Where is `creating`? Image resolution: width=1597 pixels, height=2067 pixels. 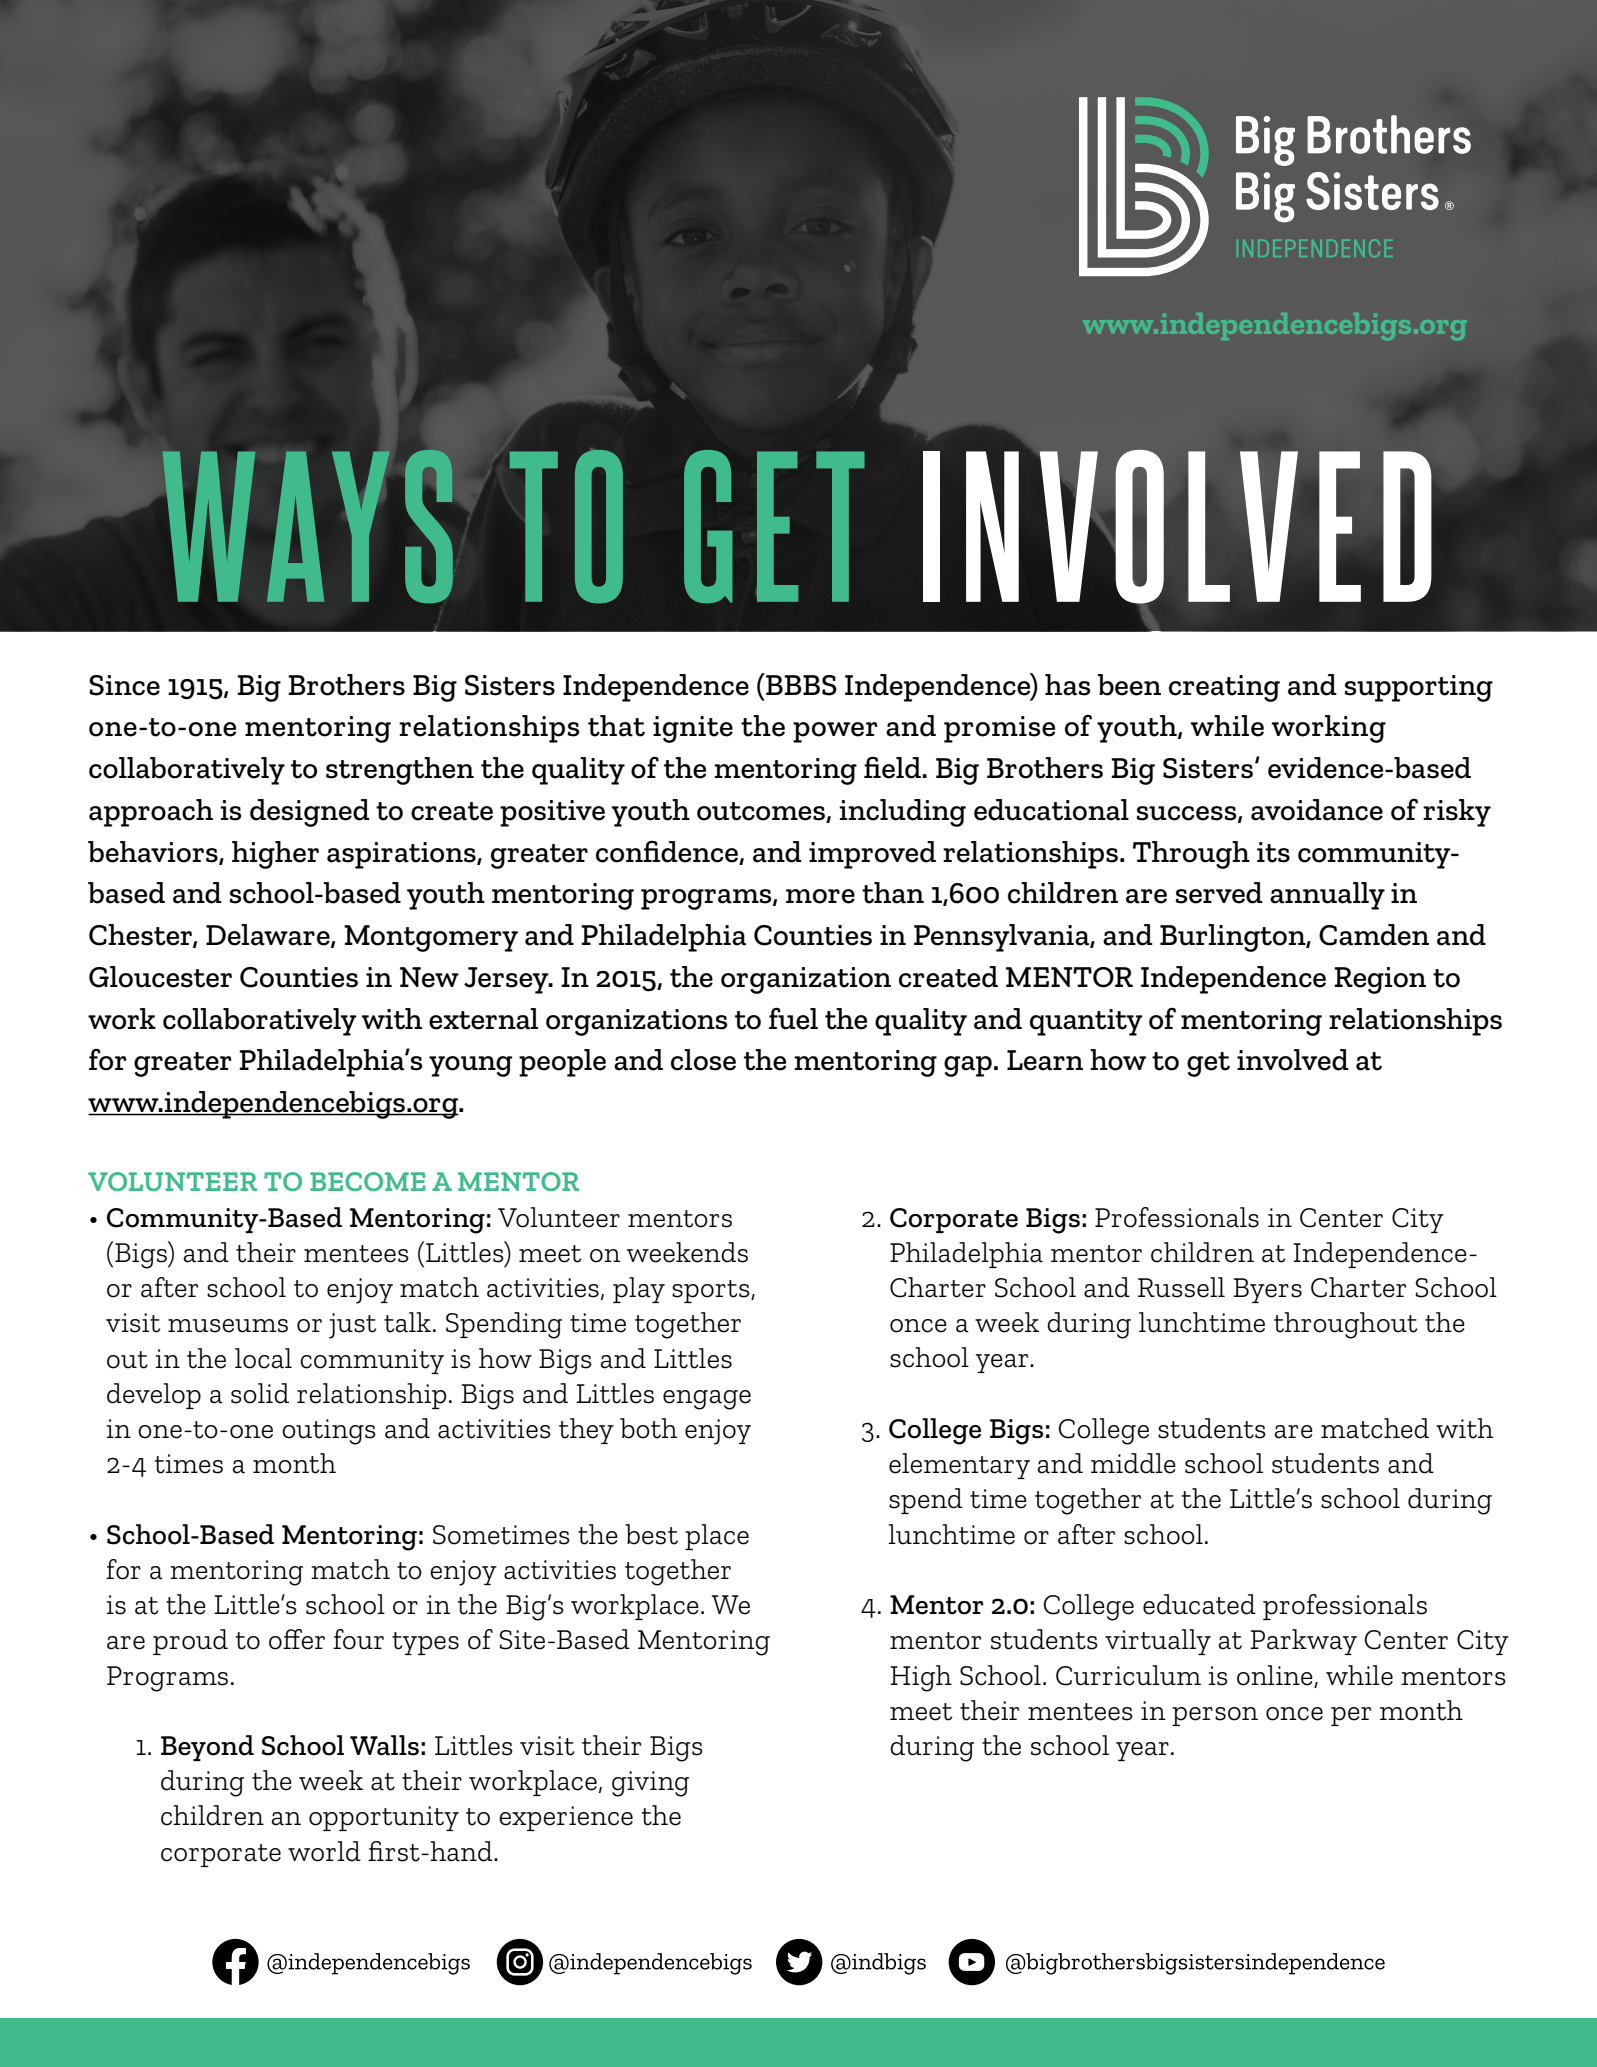 creating is located at coordinates (1224, 688).
